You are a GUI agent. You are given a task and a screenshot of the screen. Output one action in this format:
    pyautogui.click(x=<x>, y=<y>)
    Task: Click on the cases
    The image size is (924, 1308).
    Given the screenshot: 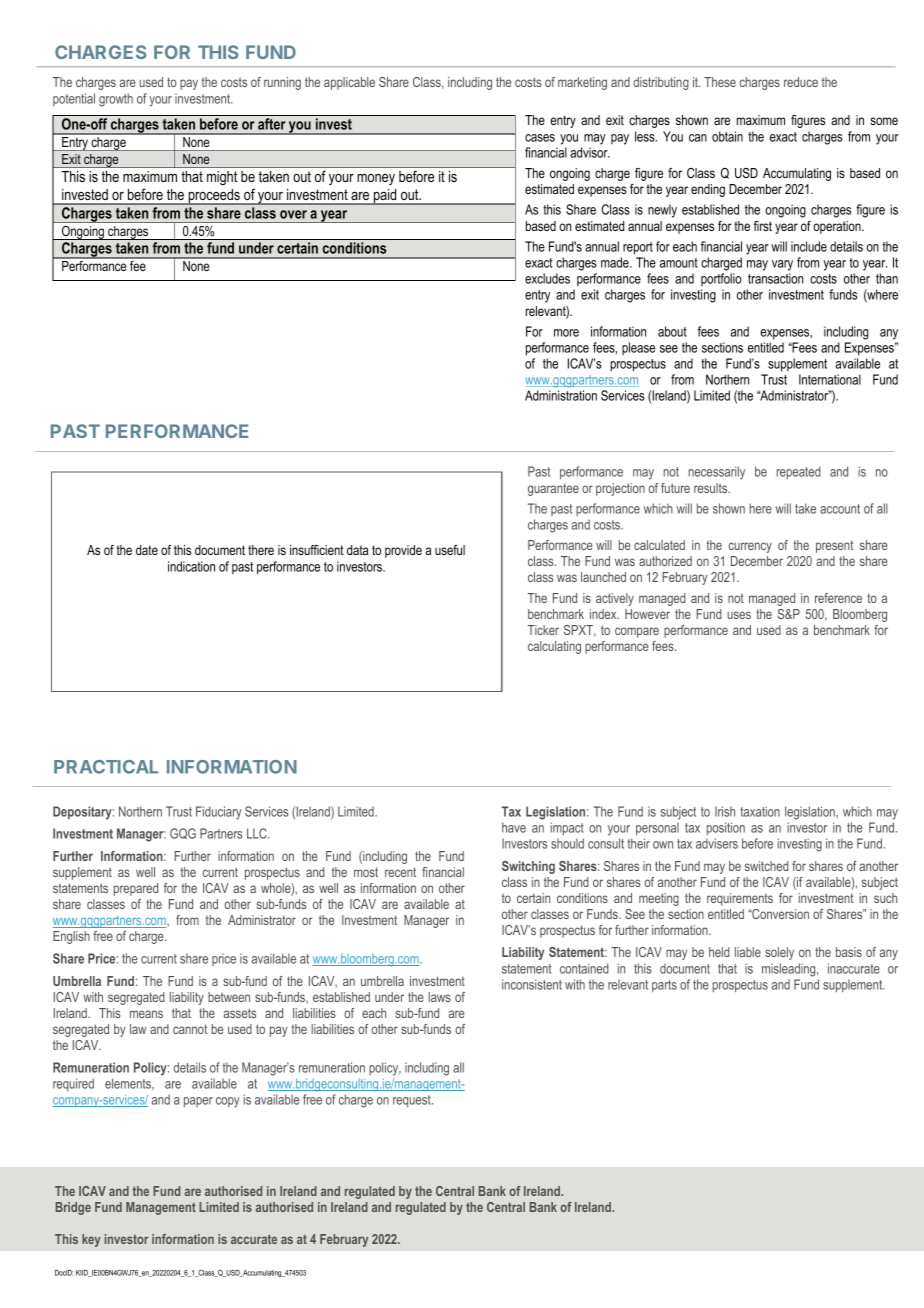 What is the action you would take?
    pyautogui.click(x=540, y=138)
